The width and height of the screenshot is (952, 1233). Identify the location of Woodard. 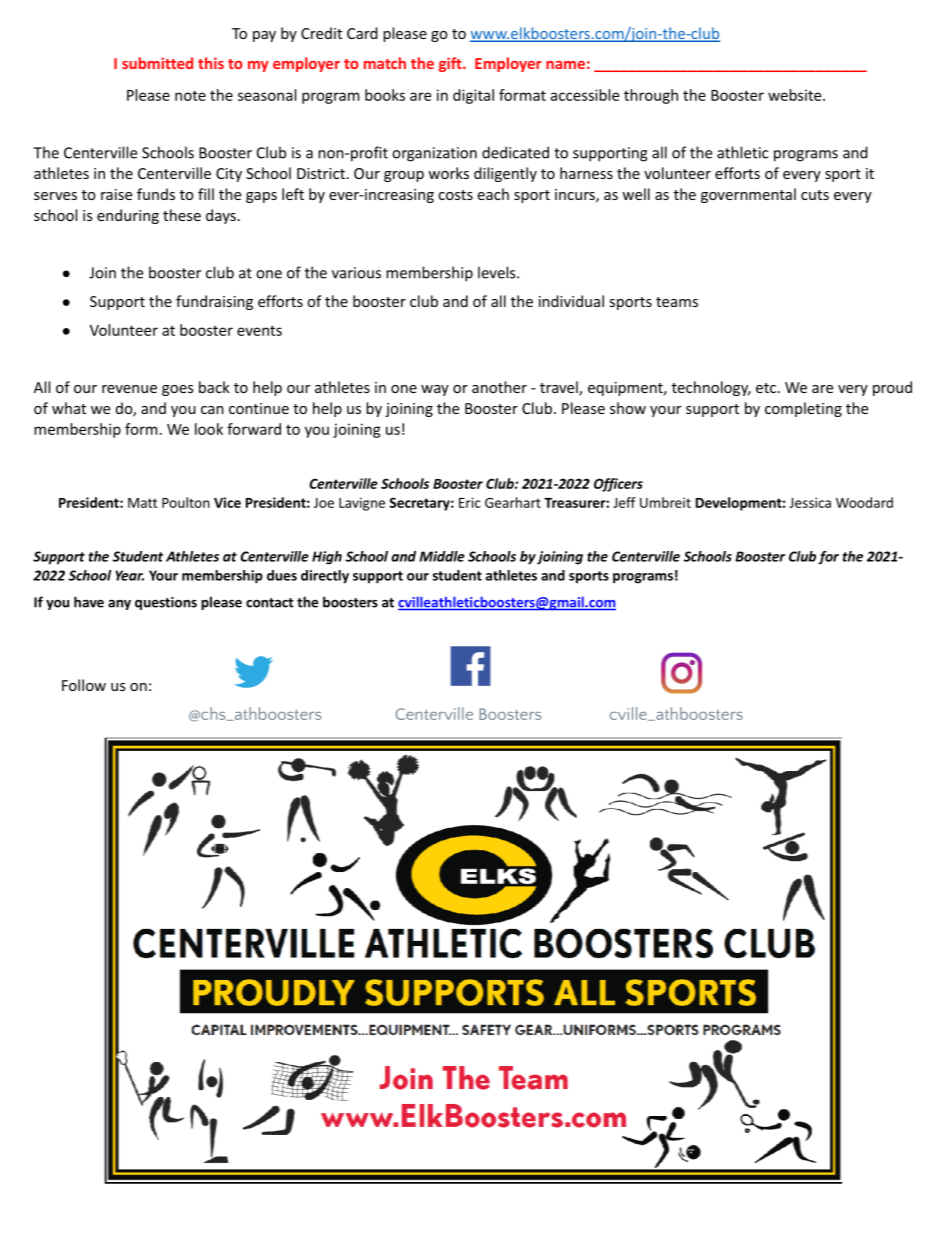
(864, 502).
